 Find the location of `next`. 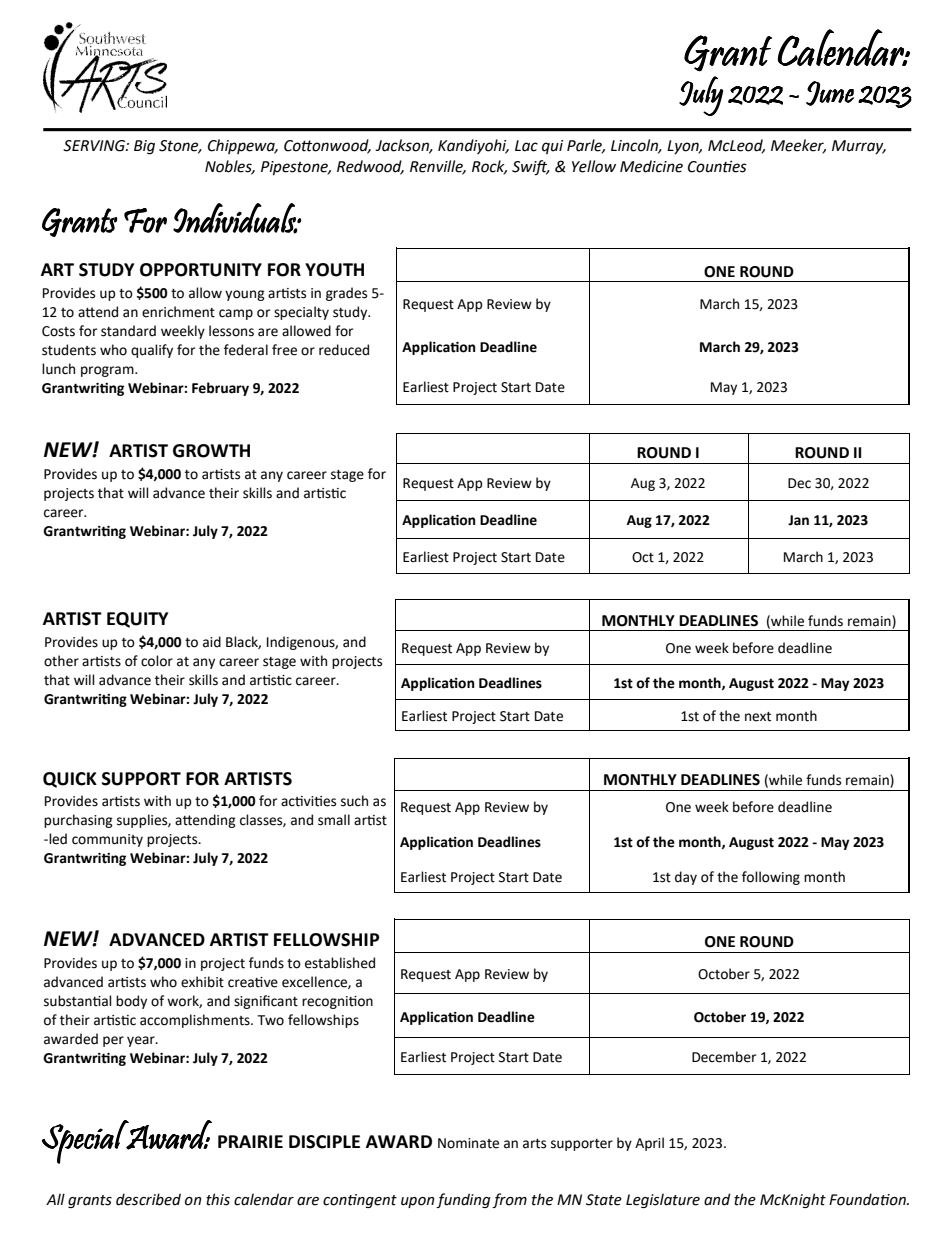

next is located at coordinates (758, 717).
